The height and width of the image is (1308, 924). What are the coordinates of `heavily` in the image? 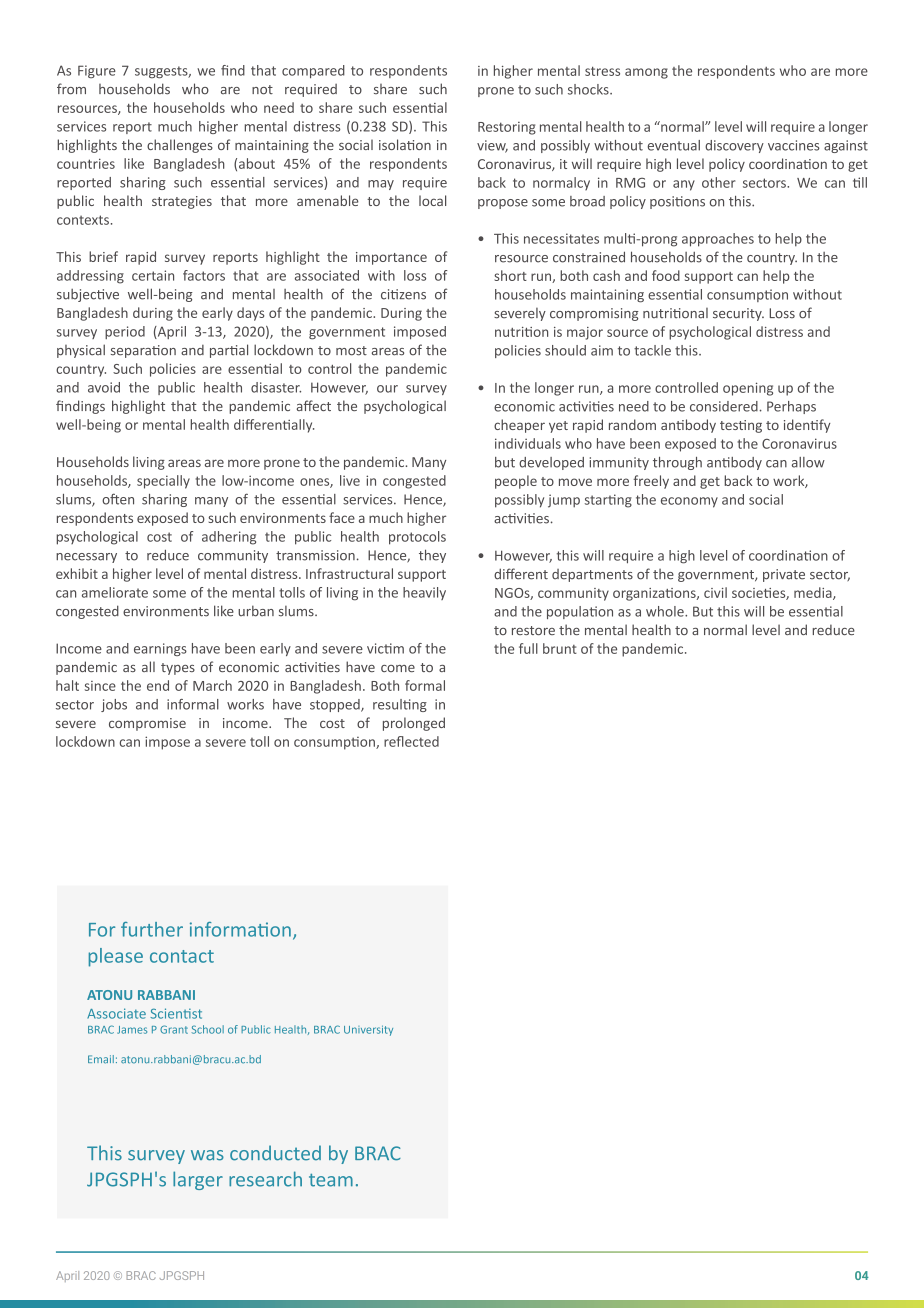 It's located at (424, 593).
